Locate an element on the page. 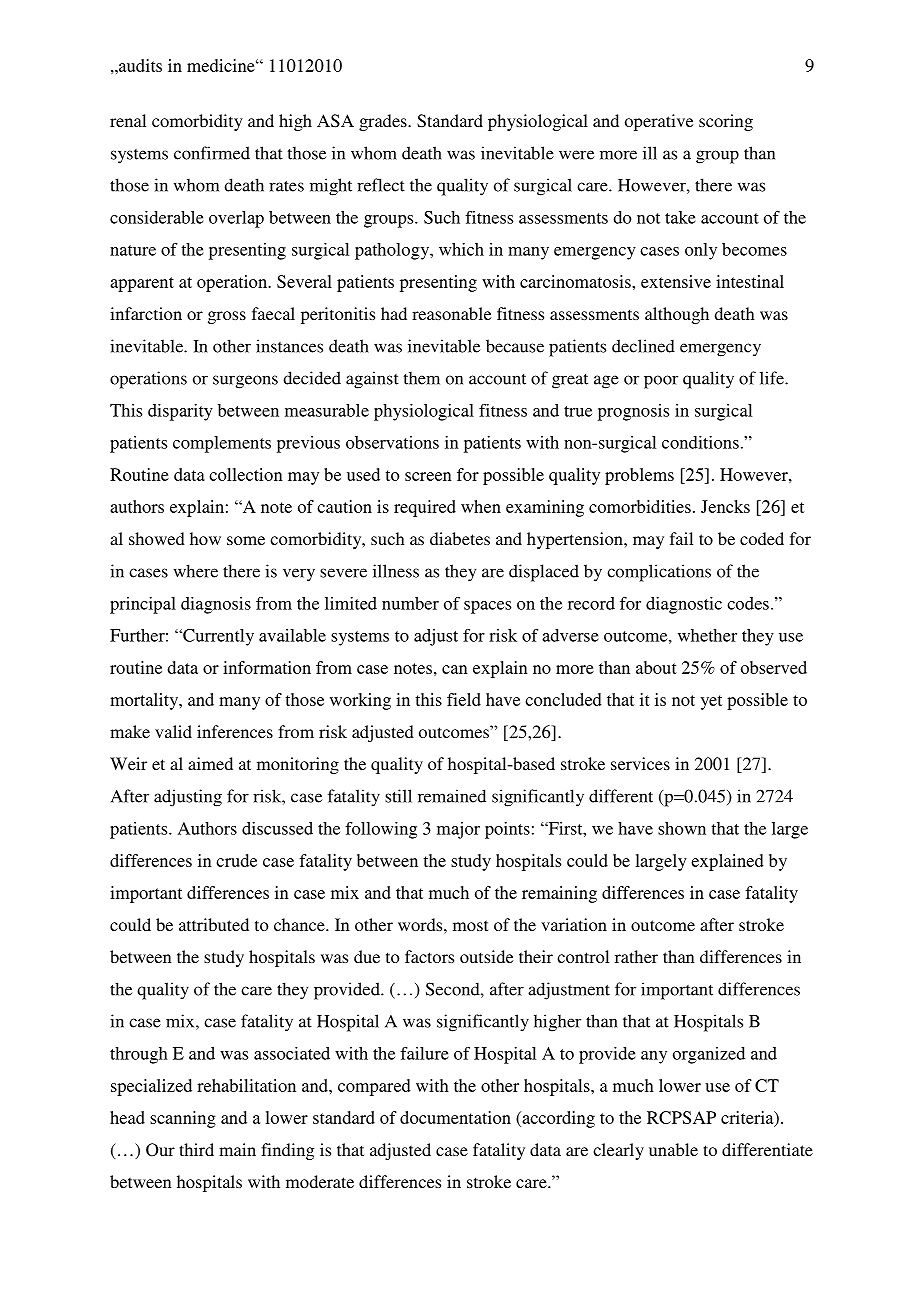  screen is located at coordinates (428, 476).
